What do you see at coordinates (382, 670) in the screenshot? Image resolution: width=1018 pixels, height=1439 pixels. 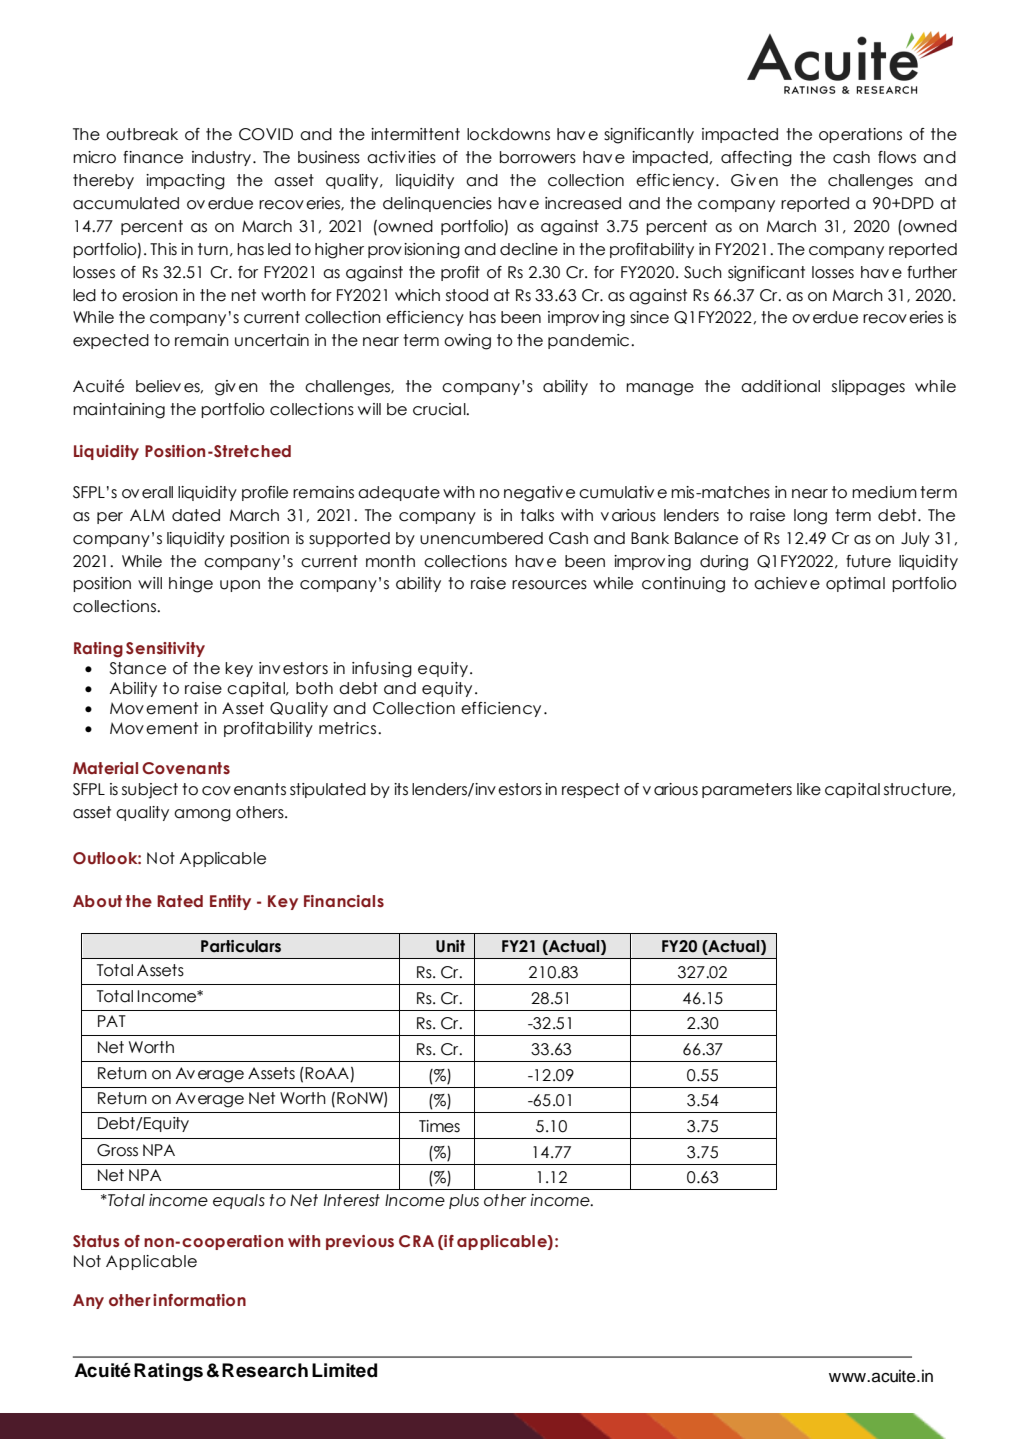 I see `infusing` at bounding box center [382, 670].
